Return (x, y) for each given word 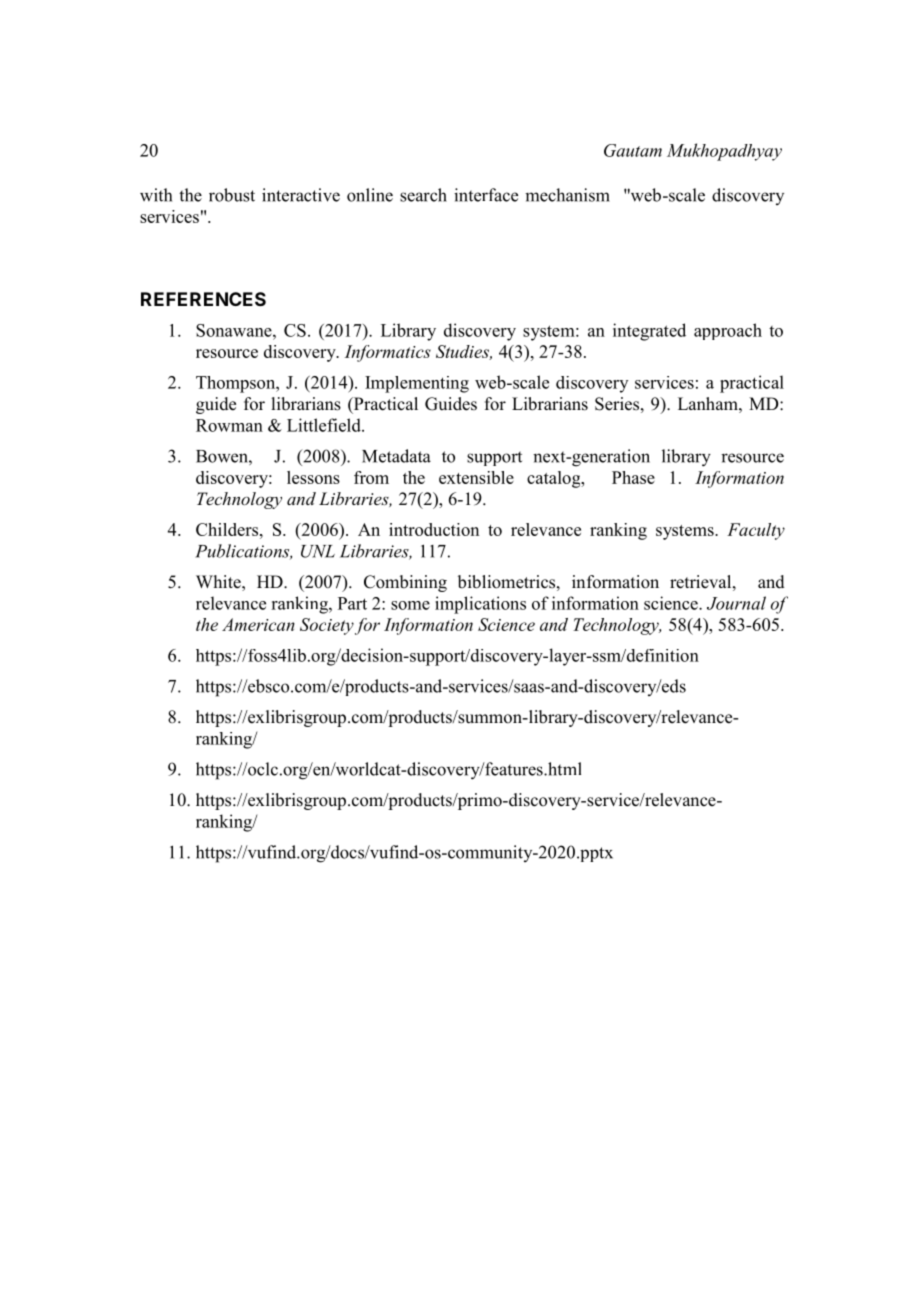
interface (486, 195)
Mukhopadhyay (724, 152)
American (258, 624)
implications (480, 605)
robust (232, 195)
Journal (736, 603)
